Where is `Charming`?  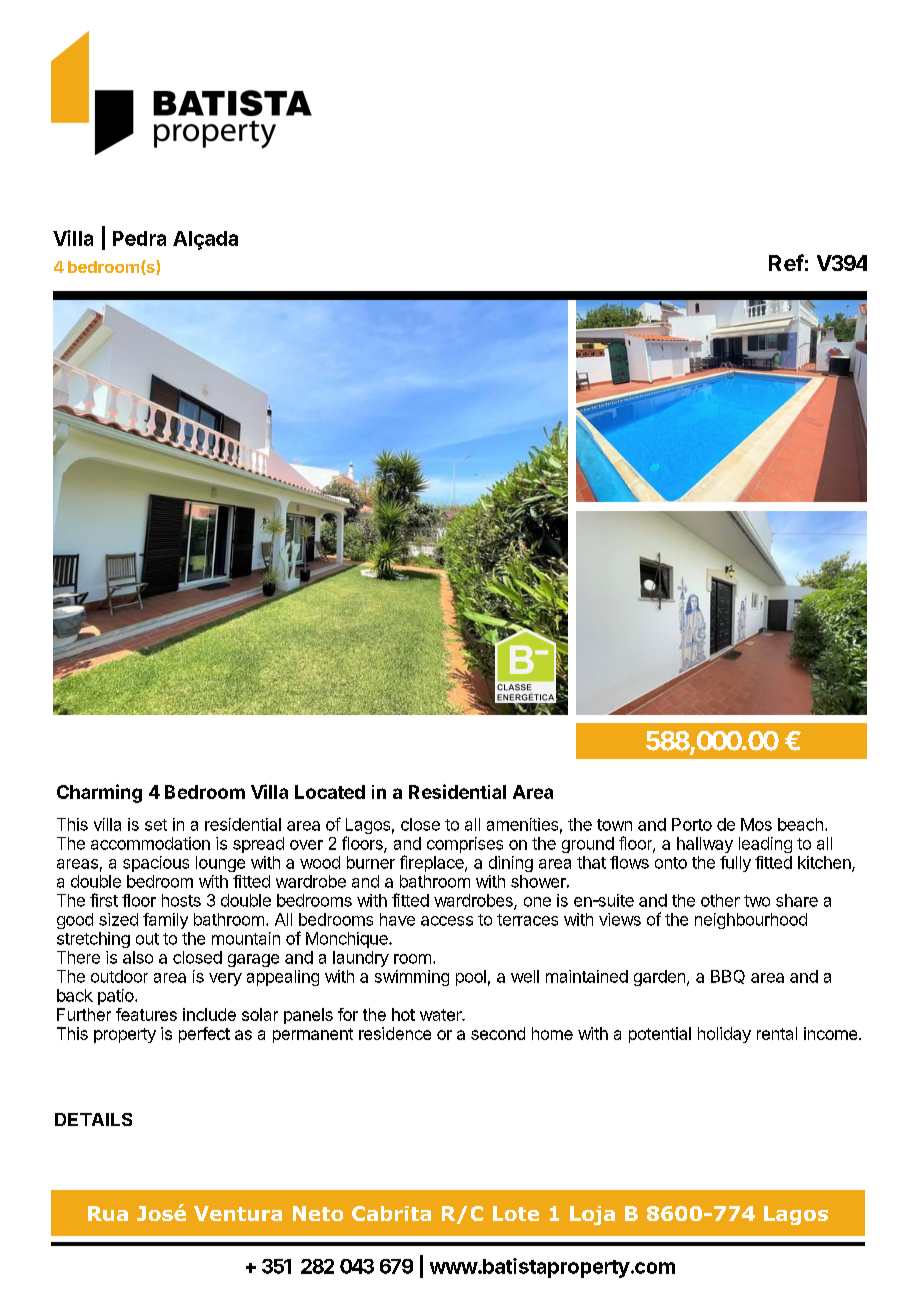 Charming is located at coordinates (99, 793).
